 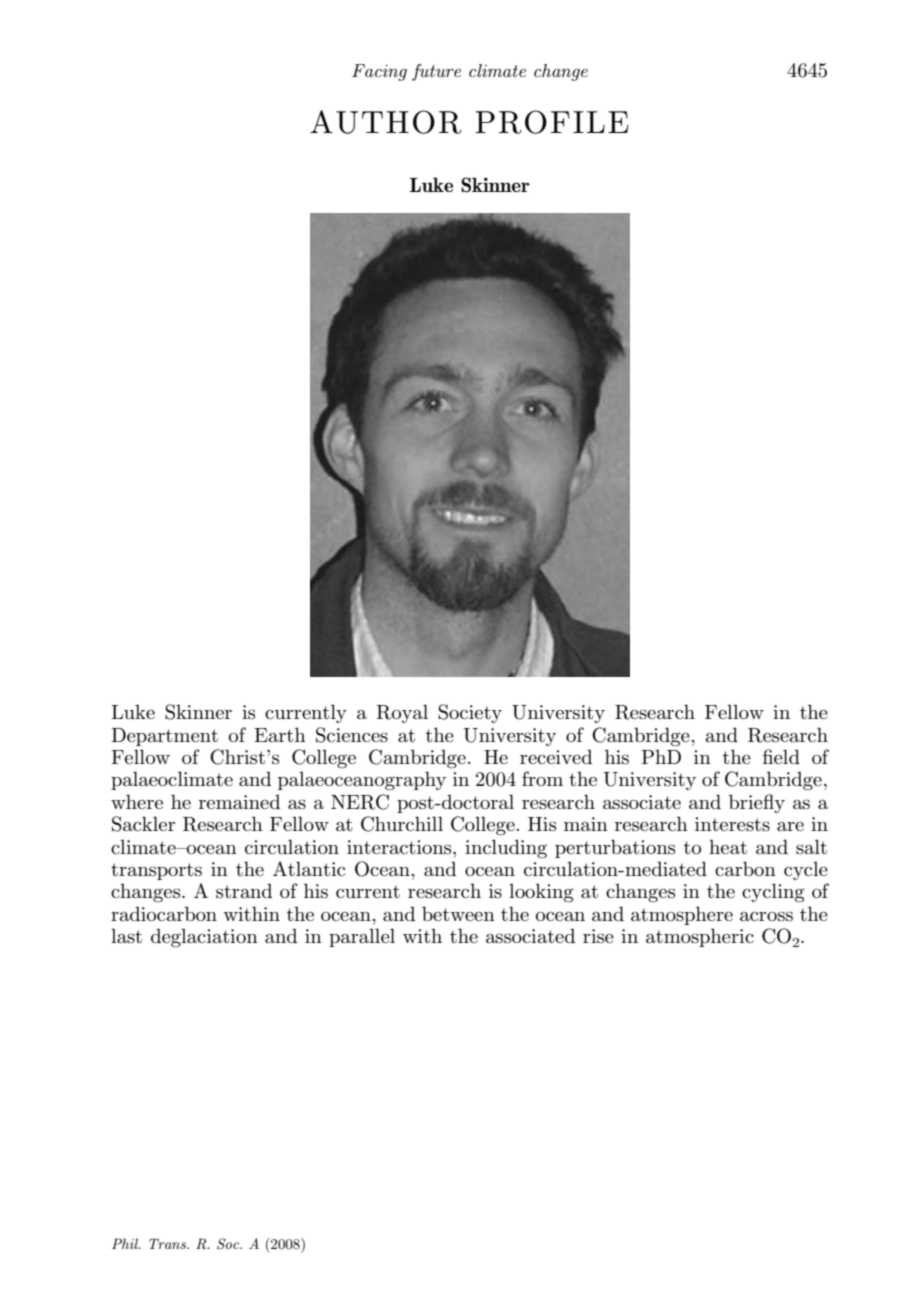 What do you see at coordinates (728, 846) in the document?
I see `heat` at bounding box center [728, 846].
